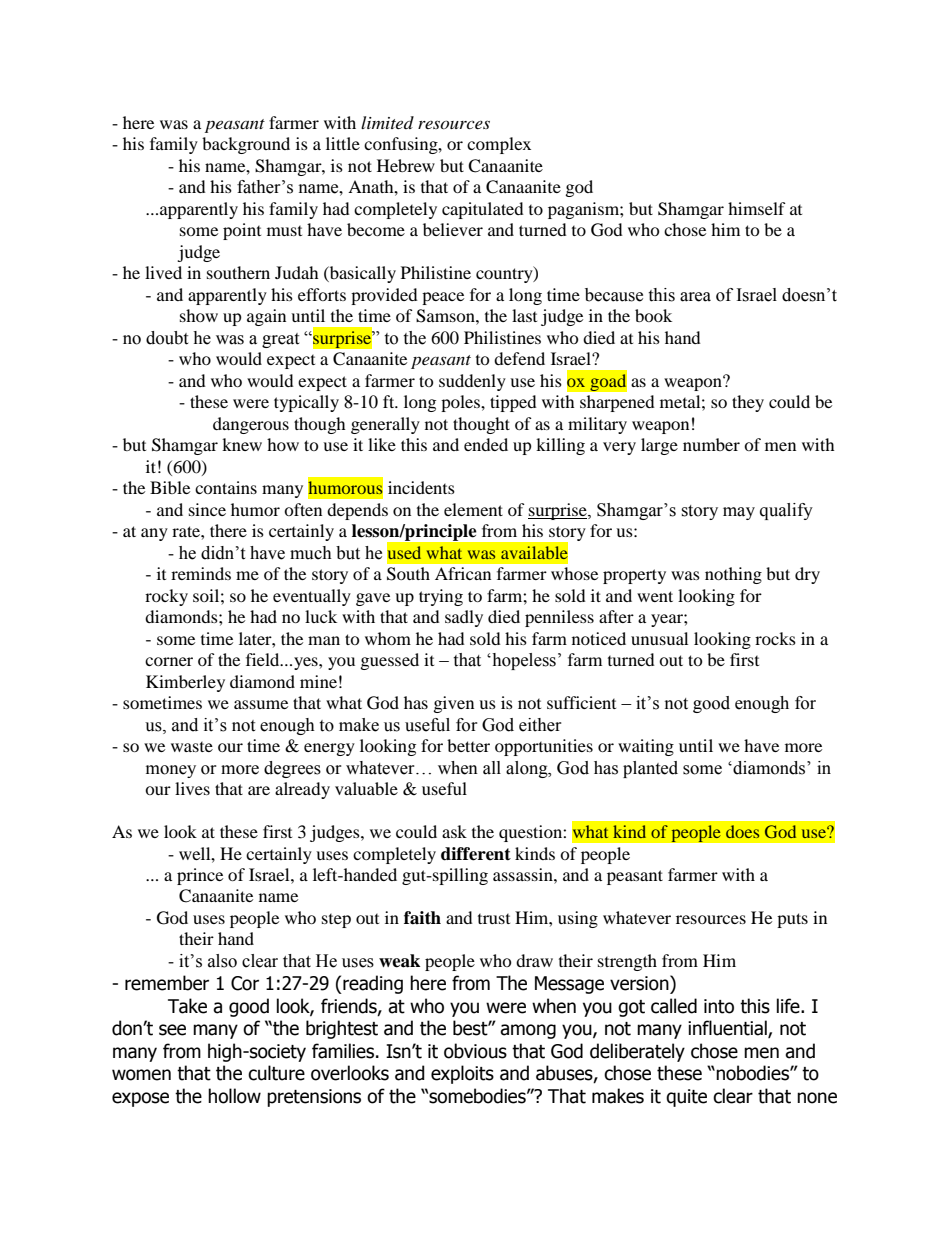  I want to click on sadly, so click(464, 618).
